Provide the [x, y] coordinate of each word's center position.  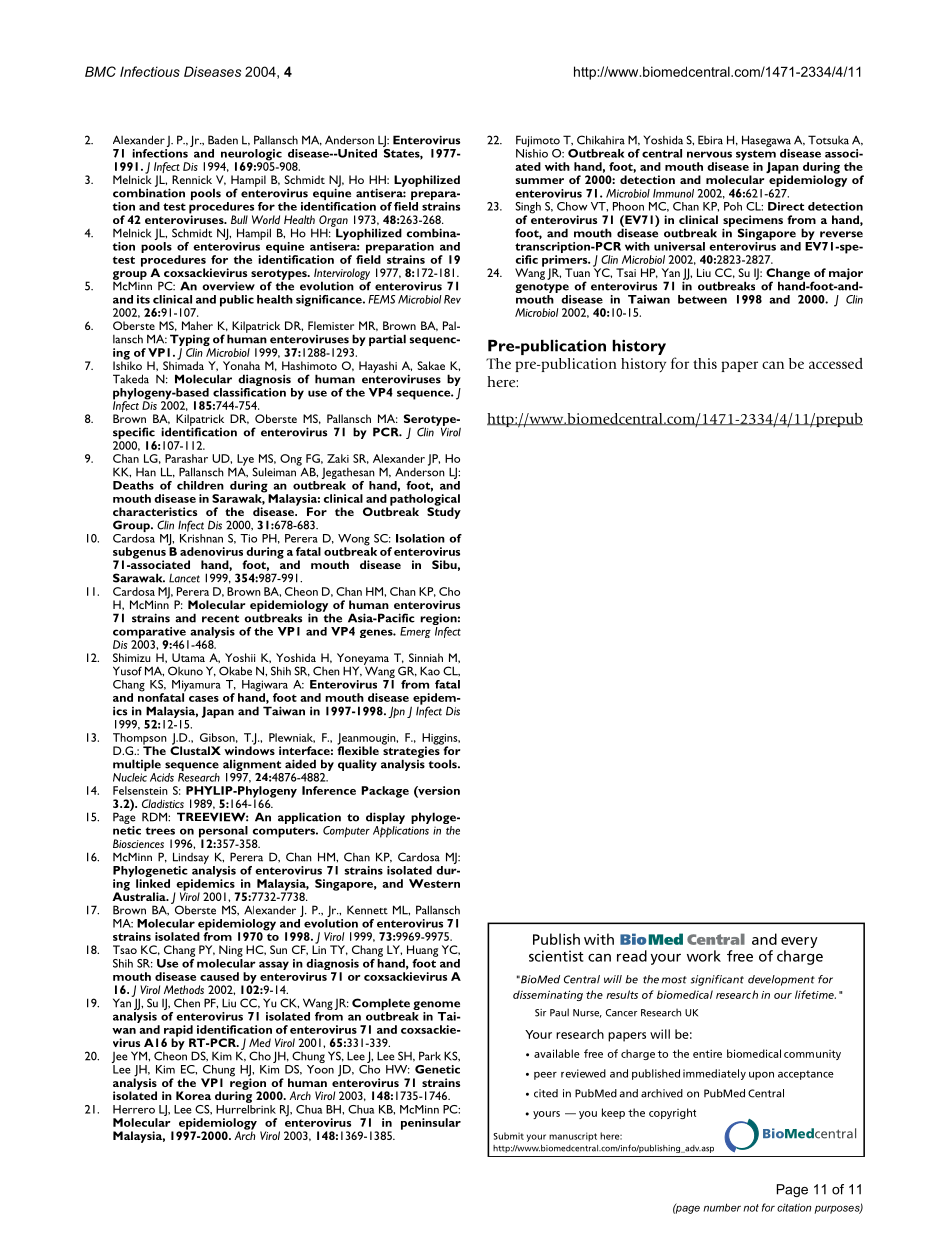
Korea [193, 1095]
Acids [162, 777]
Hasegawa [766, 142]
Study [444, 512]
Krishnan [201, 538]
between [702, 299]
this [705, 363]
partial [387, 340]
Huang [422, 951]
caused [219, 976]
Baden [223, 140]
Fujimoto [538, 142]
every [799, 942]
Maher [197, 325]
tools [444, 764]
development [781, 980]
